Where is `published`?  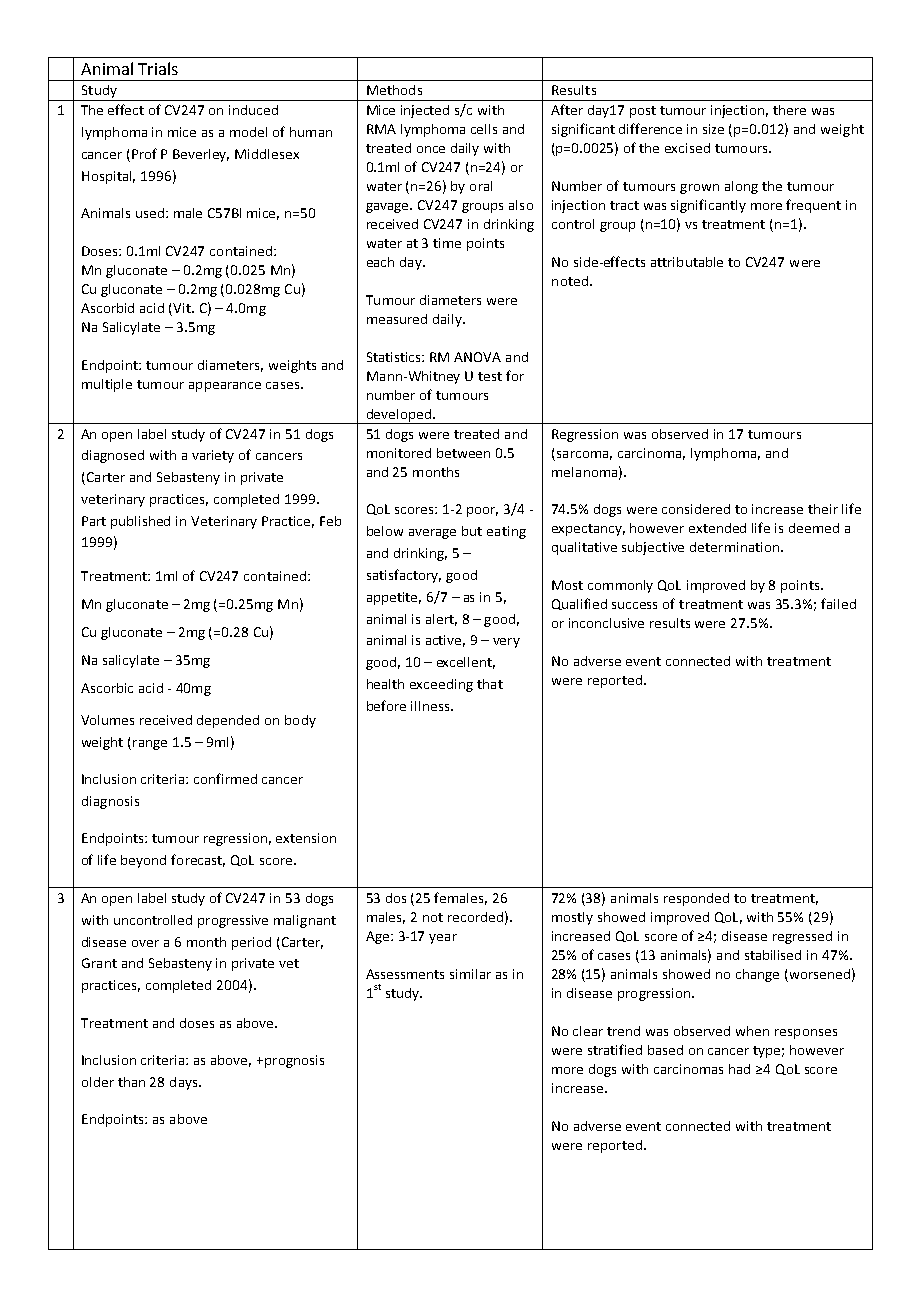
published is located at coordinates (140, 522).
